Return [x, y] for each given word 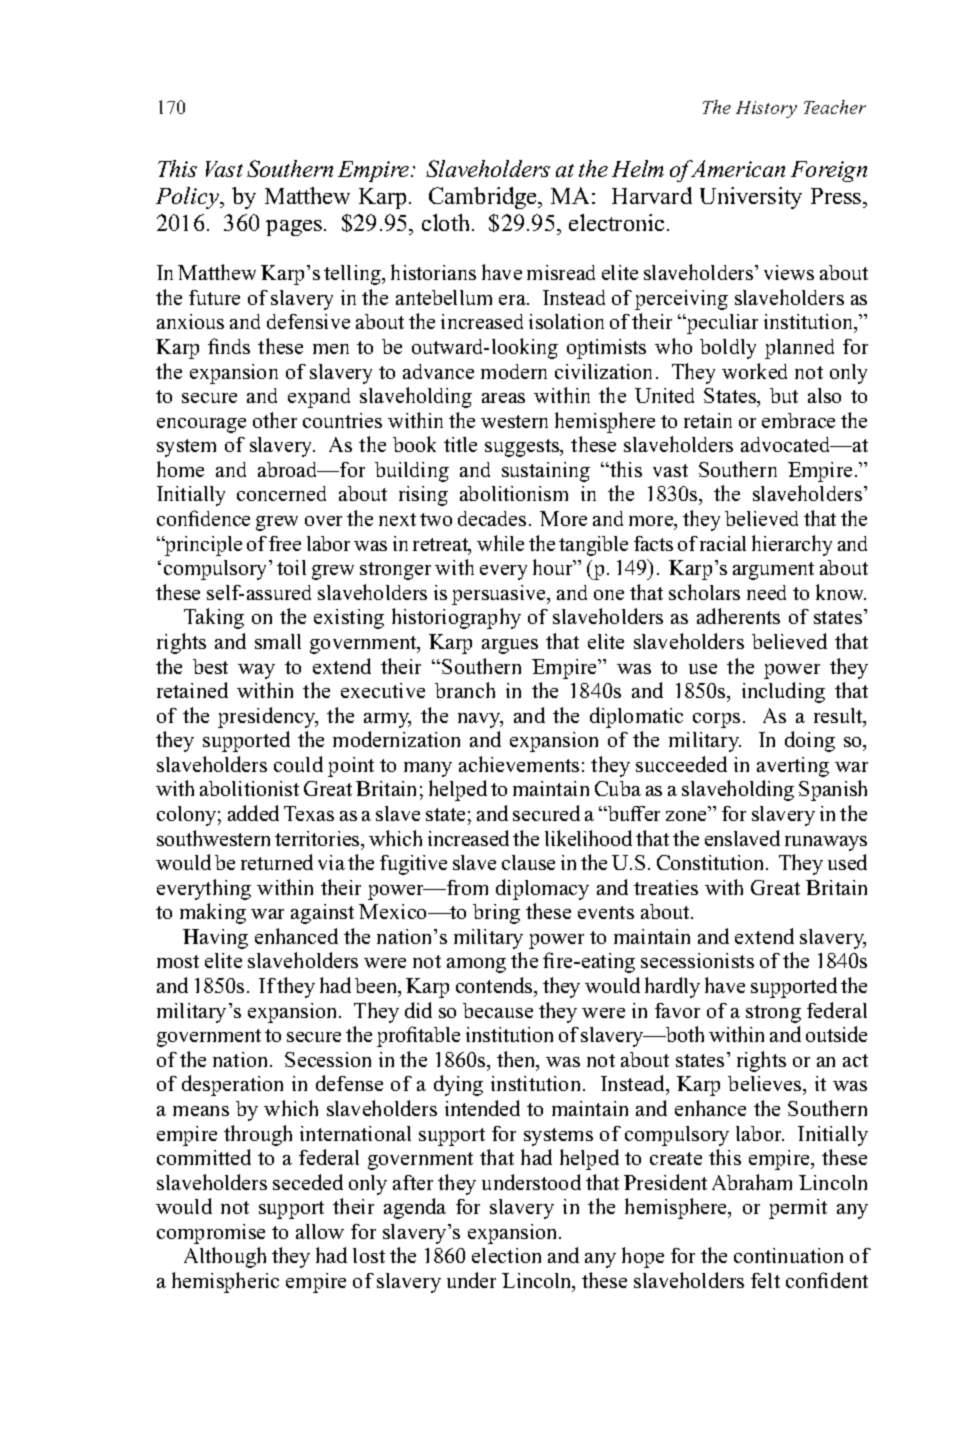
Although [225, 1257]
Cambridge [484, 198]
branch [465, 690]
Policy [188, 198]
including [783, 692]
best [210, 666]
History [766, 109]
